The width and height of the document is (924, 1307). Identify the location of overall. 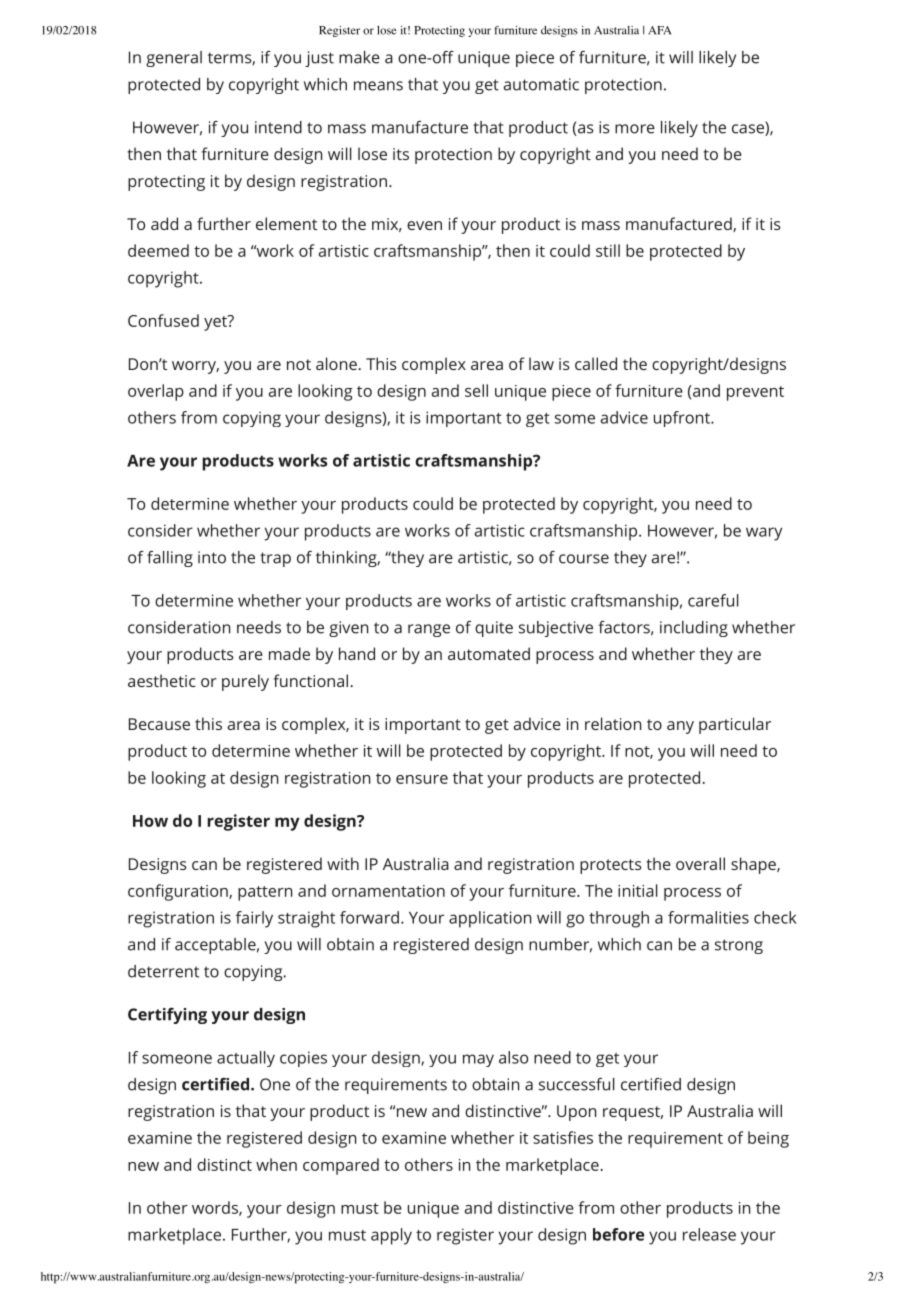
(700, 863).
